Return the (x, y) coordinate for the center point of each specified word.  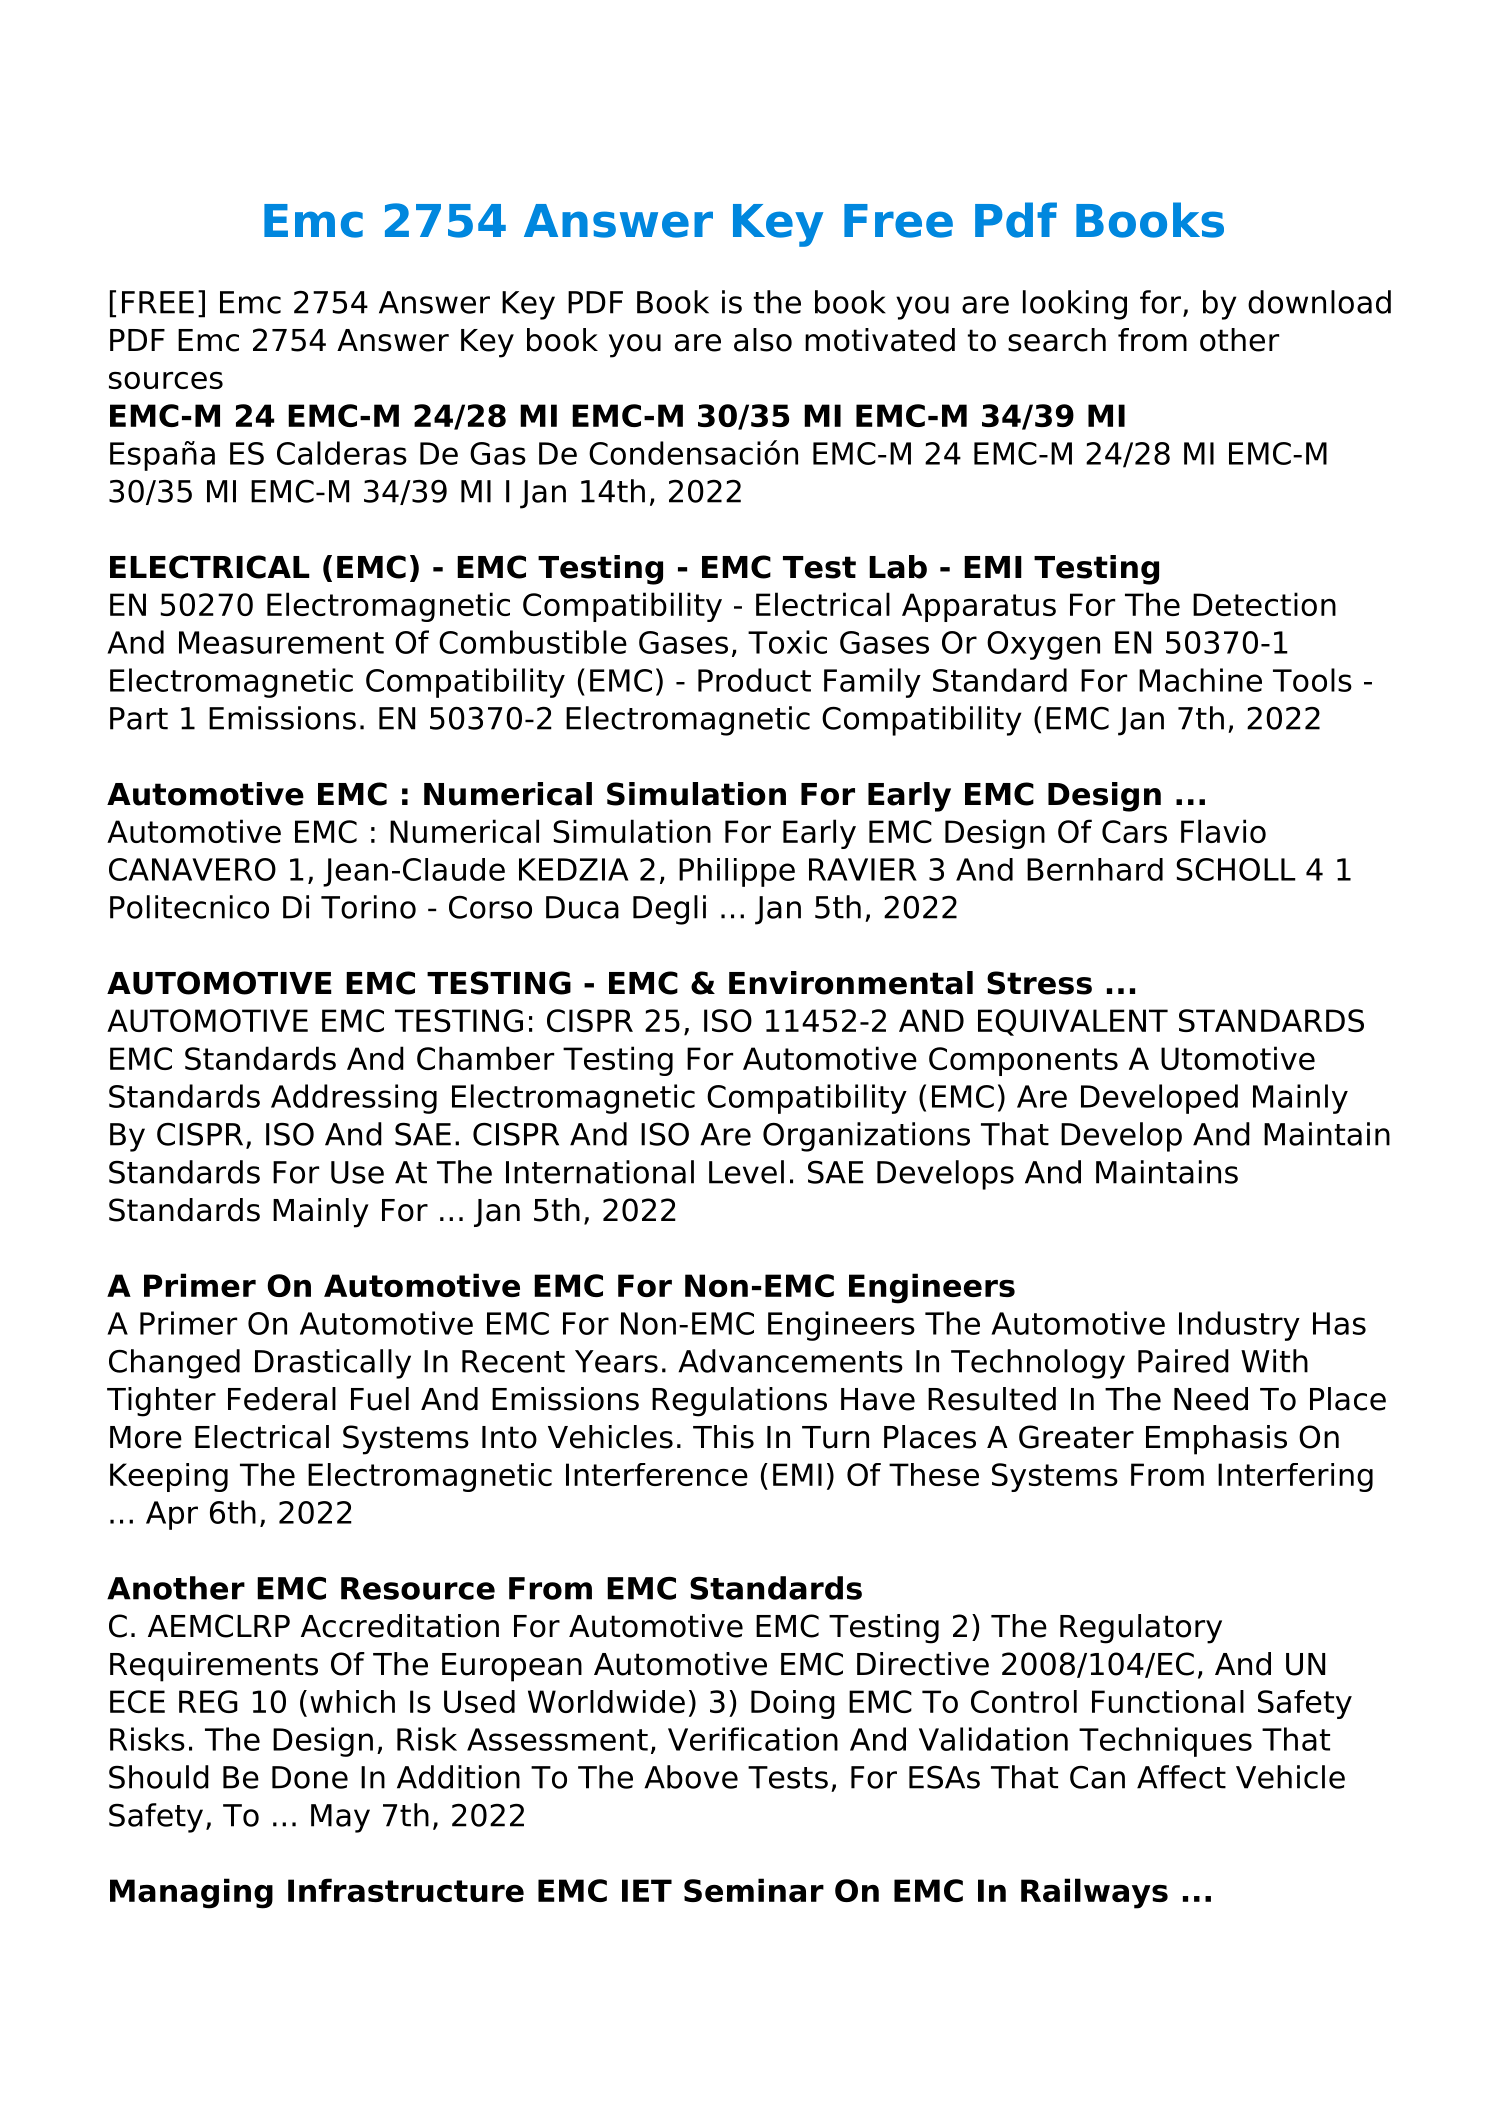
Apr (172, 1515)
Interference (657, 1474)
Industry (1239, 1326)
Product (754, 680)
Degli (669, 910)
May (340, 1818)
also (763, 340)
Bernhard (1095, 869)
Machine (1200, 680)
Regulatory (1141, 1629)
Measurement (281, 642)
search (1057, 340)
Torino (368, 907)
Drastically (333, 1364)
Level (746, 1172)
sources (166, 380)
